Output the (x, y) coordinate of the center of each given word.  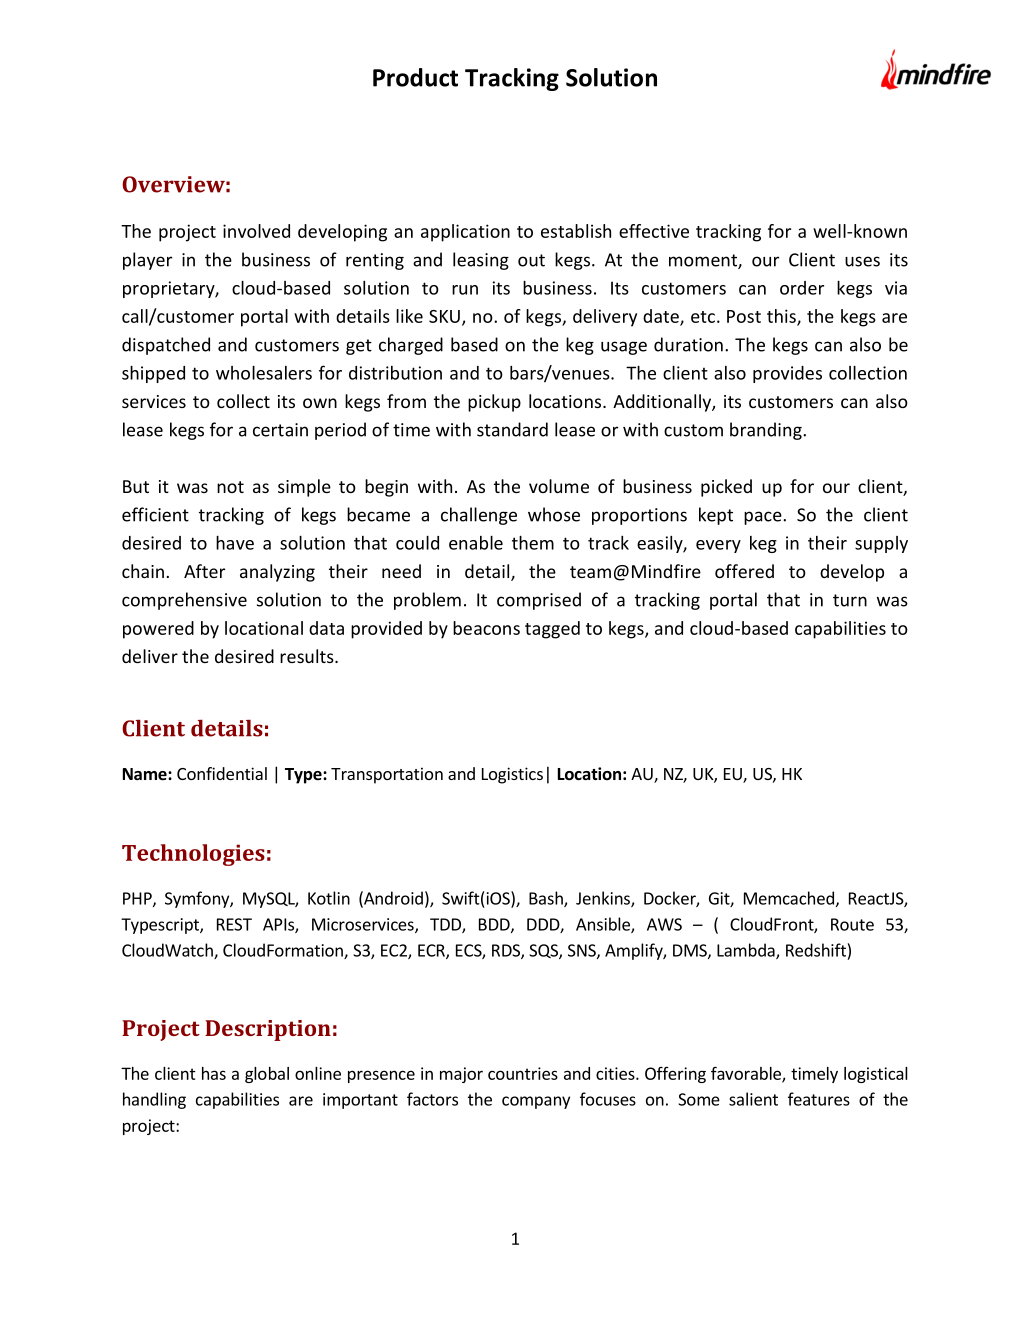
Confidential (222, 773)
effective (654, 231)
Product (415, 77)
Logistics (512, 775)
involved (256, 231)
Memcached (789, 898)
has (214, 1073)
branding (767, 431)
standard (512, 429)
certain (280, 430)
